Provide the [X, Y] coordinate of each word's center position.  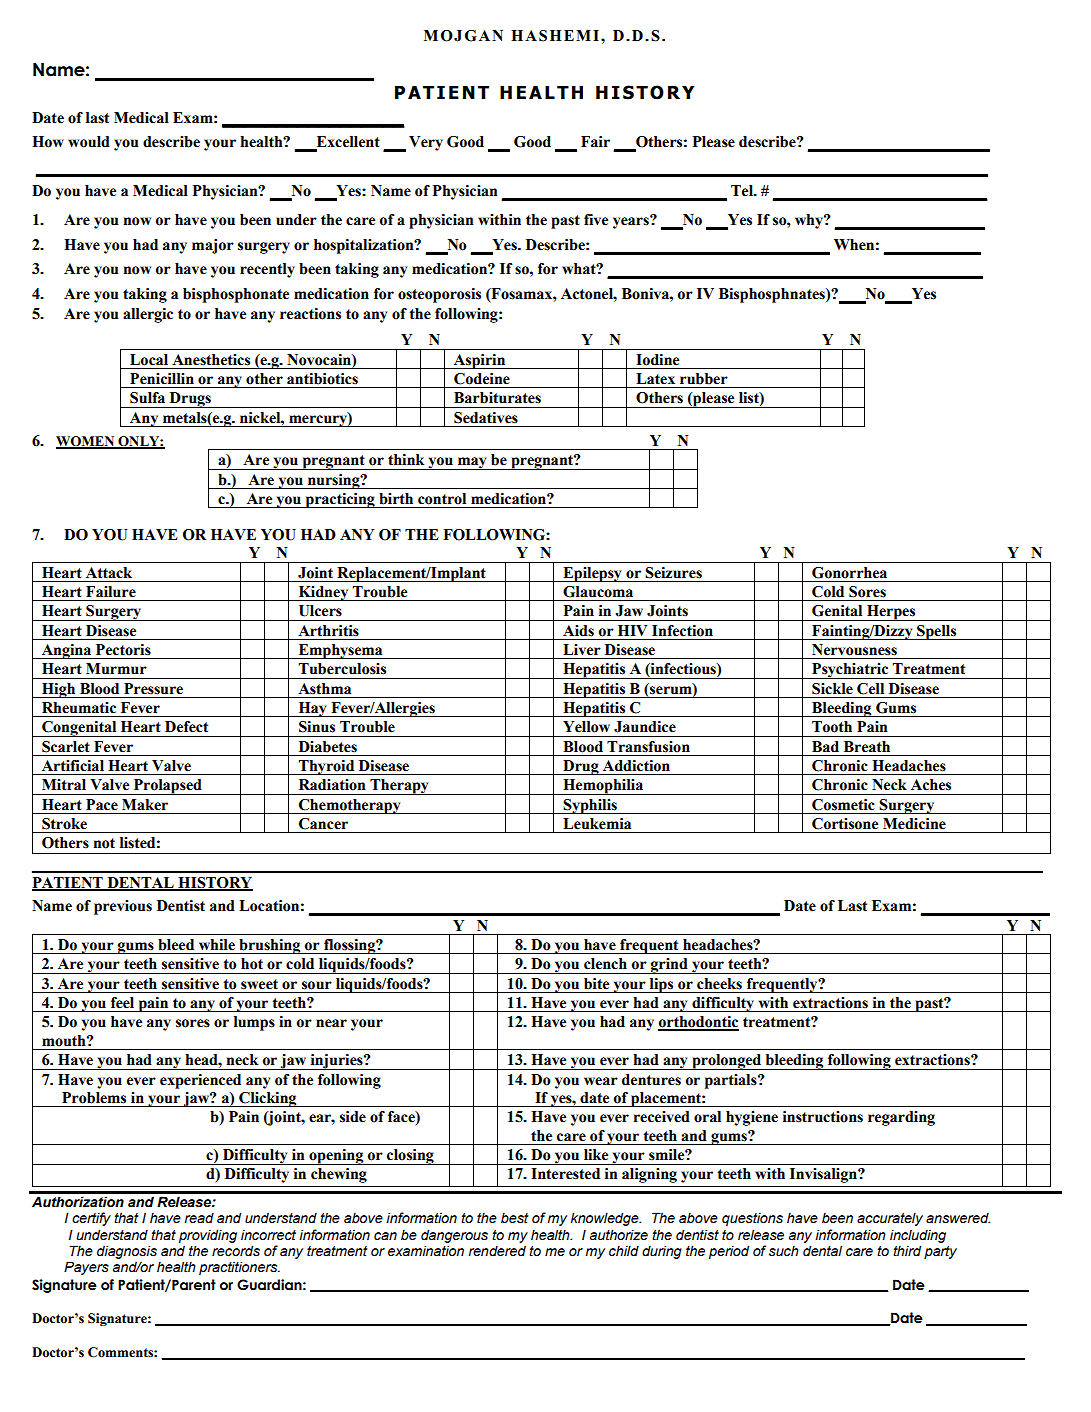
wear [601, 1081]
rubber [704, 379]
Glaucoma [598, 592]
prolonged [727, 1062]
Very [426, 143]
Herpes [891, 613]
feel [122, 1003]
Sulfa [147, 398]
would [89, 142]
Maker [145, 805]
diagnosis [127, 1252]
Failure [111, 592]
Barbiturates [497, 398]
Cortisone [845, 824]
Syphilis [590, 806]
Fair [595, 142]
